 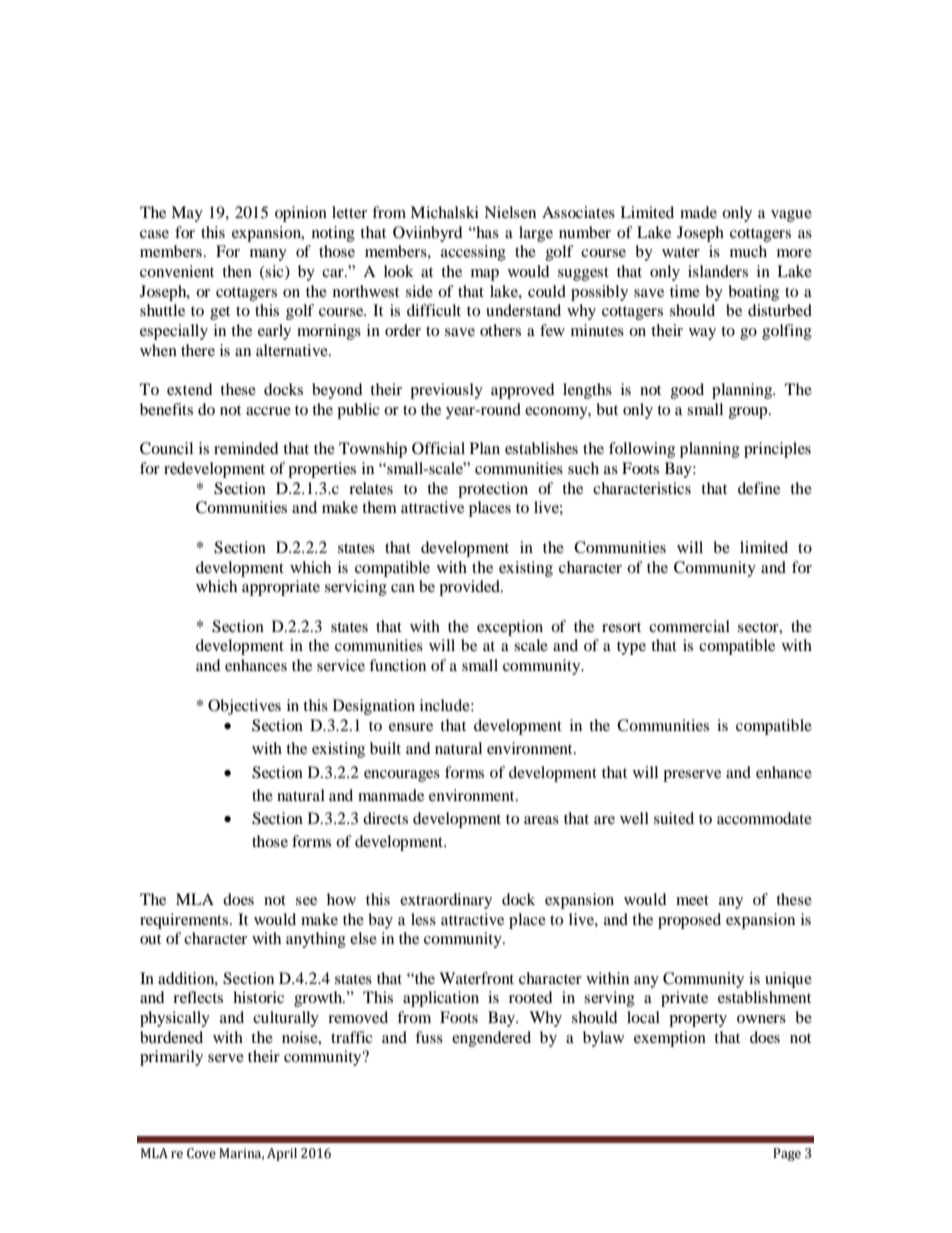 I want to click on much, so click(x=748, y=251).
